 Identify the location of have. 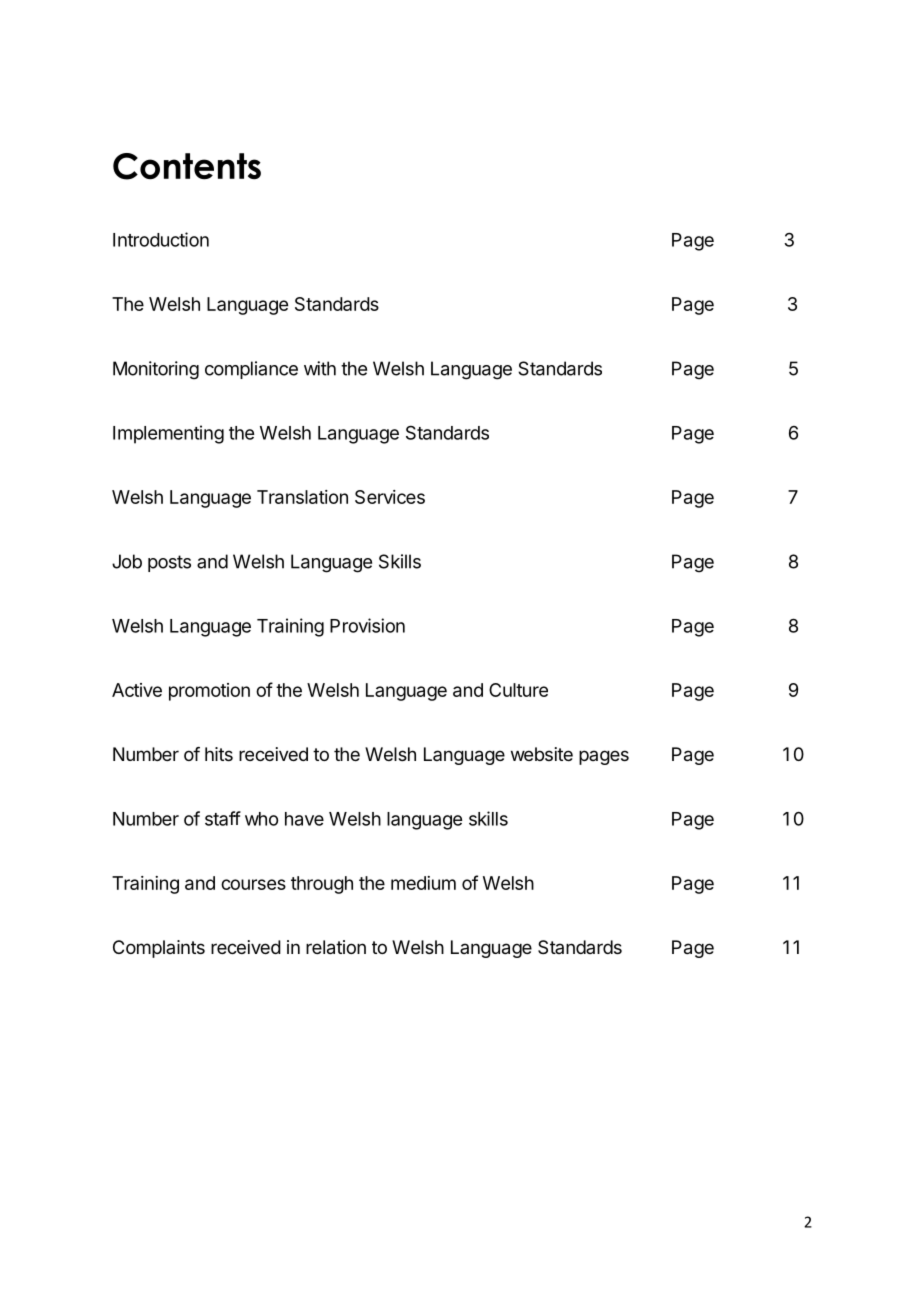
(304, 819).
